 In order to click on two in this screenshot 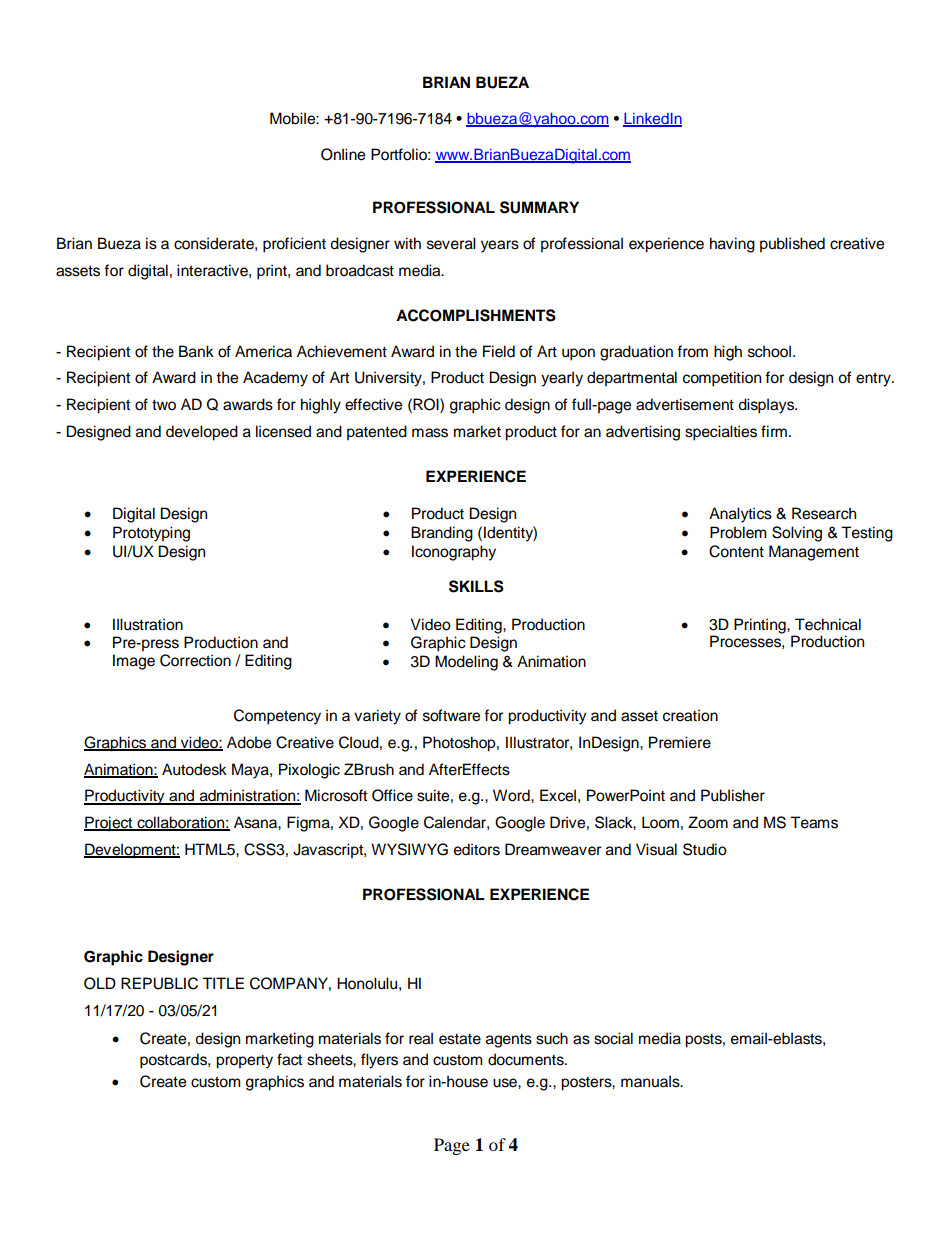, I will do `click(164, 405)`.
